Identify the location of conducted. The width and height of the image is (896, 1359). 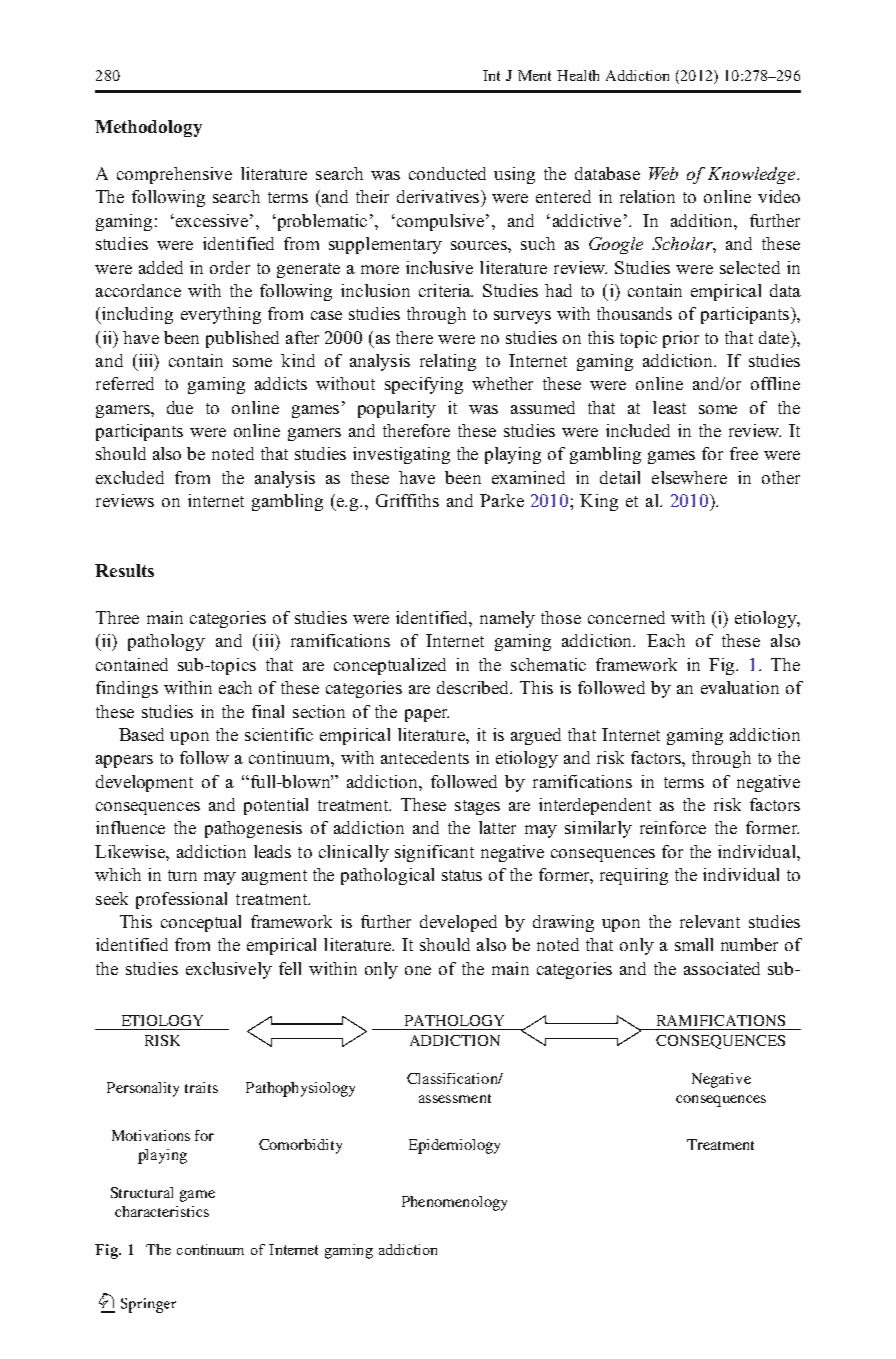
(447, 173).
